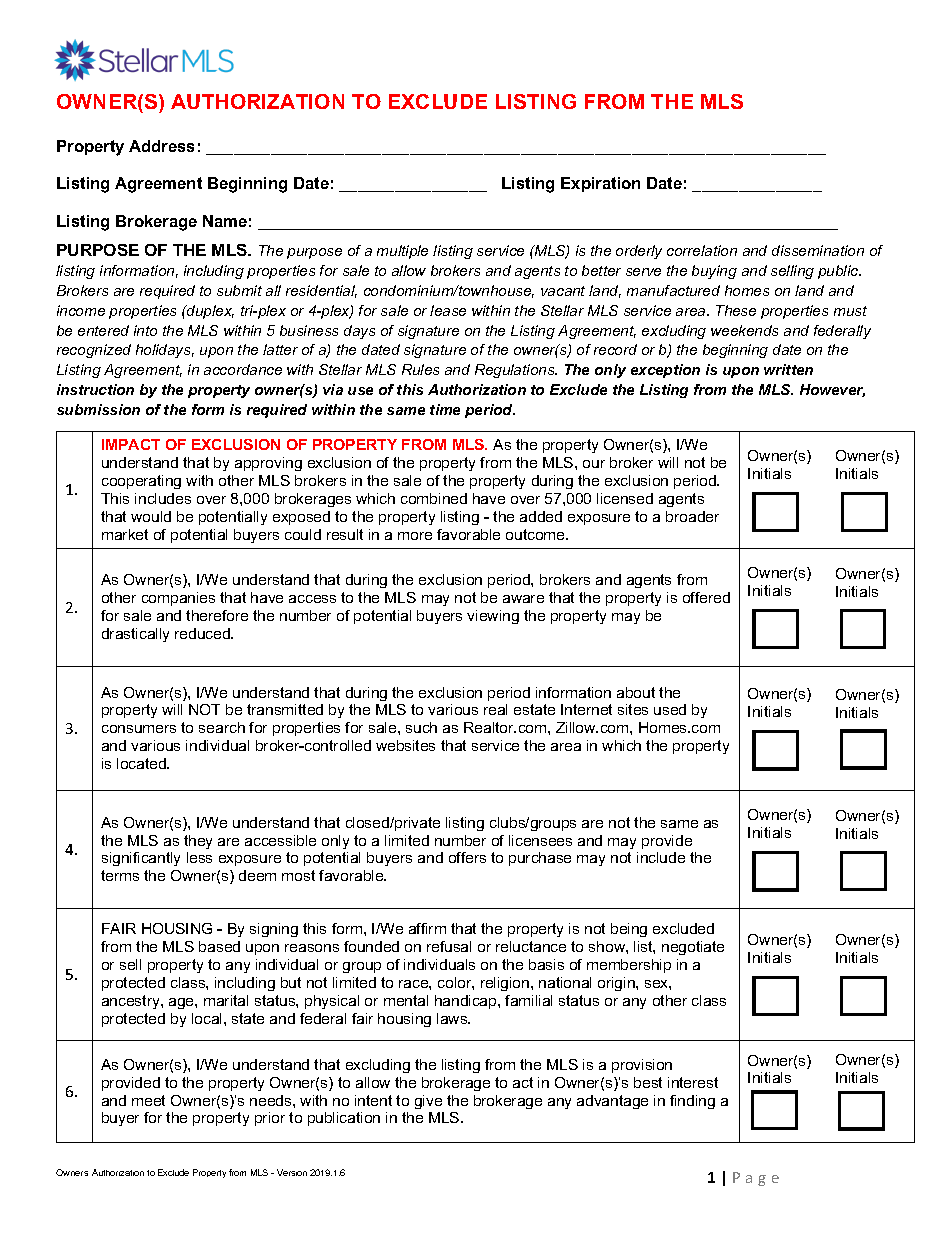 The image size is (952, 1233). What do you see at coordinates (402, 252) in the image?
I see `multiple` at bounding box center [402, 252].
